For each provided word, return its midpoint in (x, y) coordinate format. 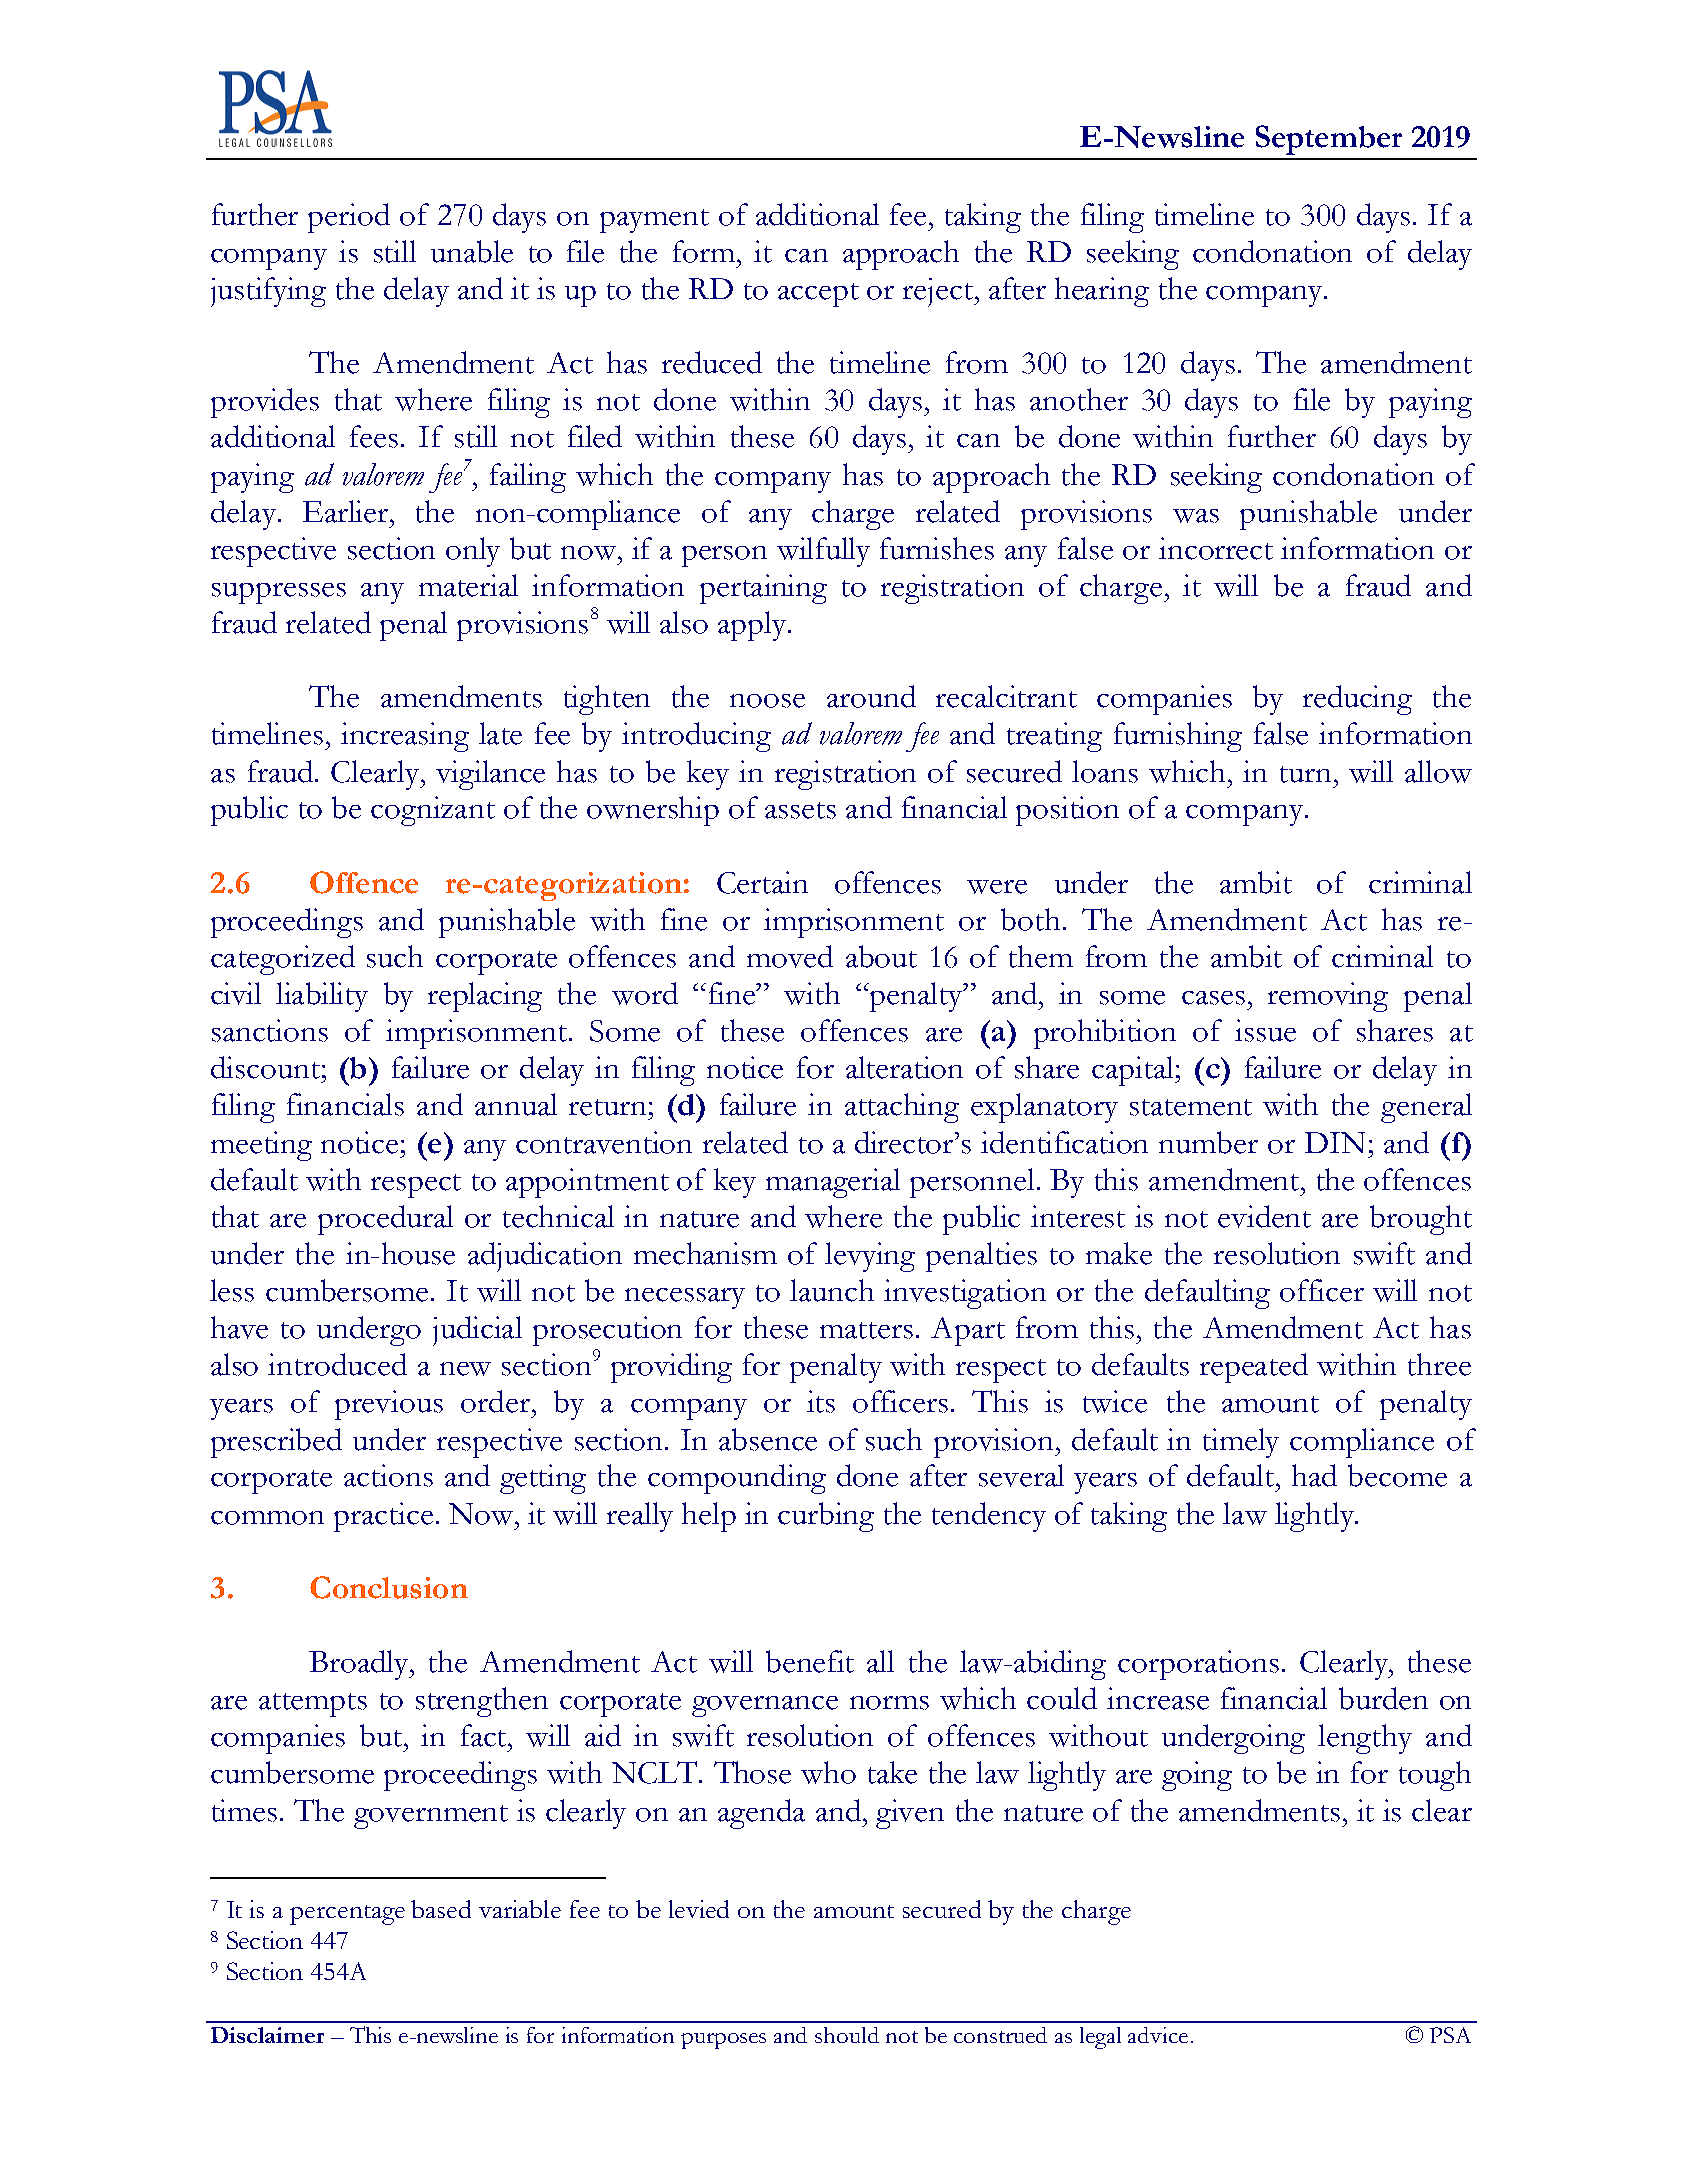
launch (832, 1290)
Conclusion (389, 1587)
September (1329, 140)
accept (818, 295)
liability (322, 997)
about (881, 956)
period (349, 218)
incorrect (1216, 548)
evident (1264, 1216)
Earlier (347, 511)
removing (1328, 997)
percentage (347, 1915)
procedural (385, 1220)
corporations (1198, 1665)
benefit (810, 1661)
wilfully (823, 552)
